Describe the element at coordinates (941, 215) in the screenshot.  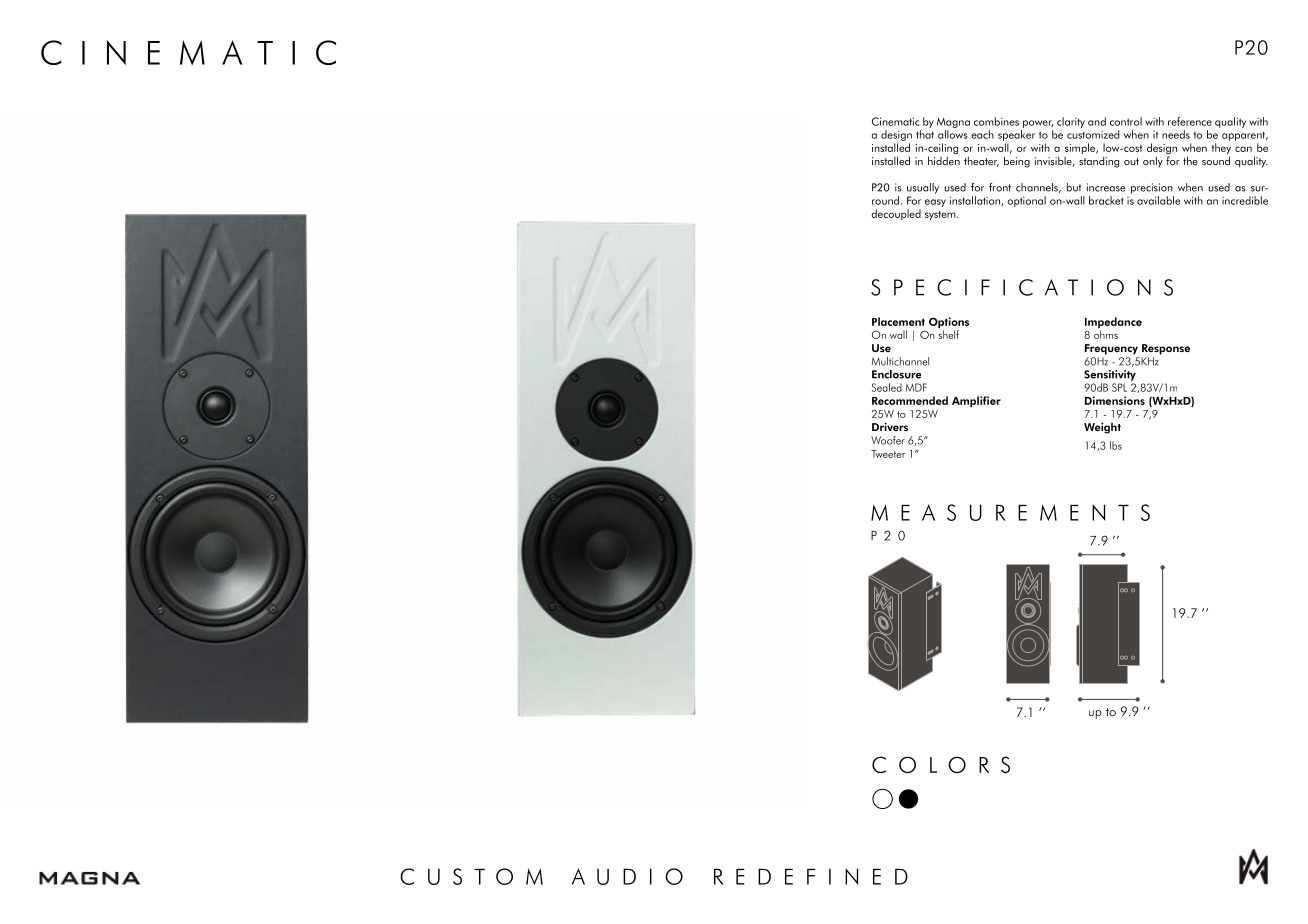
I see `system` at that location.
